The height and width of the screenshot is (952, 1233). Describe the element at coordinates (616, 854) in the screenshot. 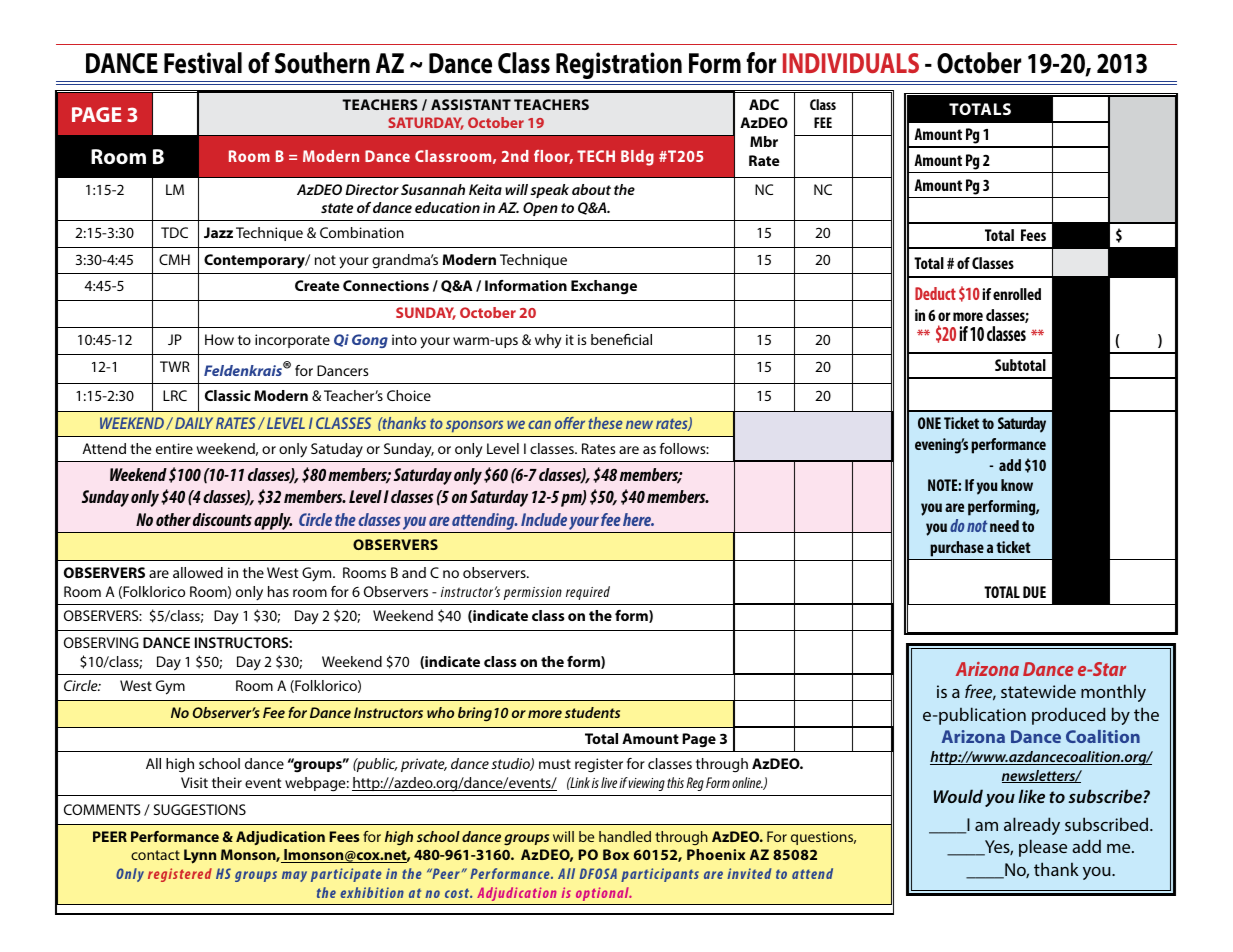

I see `Box` at that location.
